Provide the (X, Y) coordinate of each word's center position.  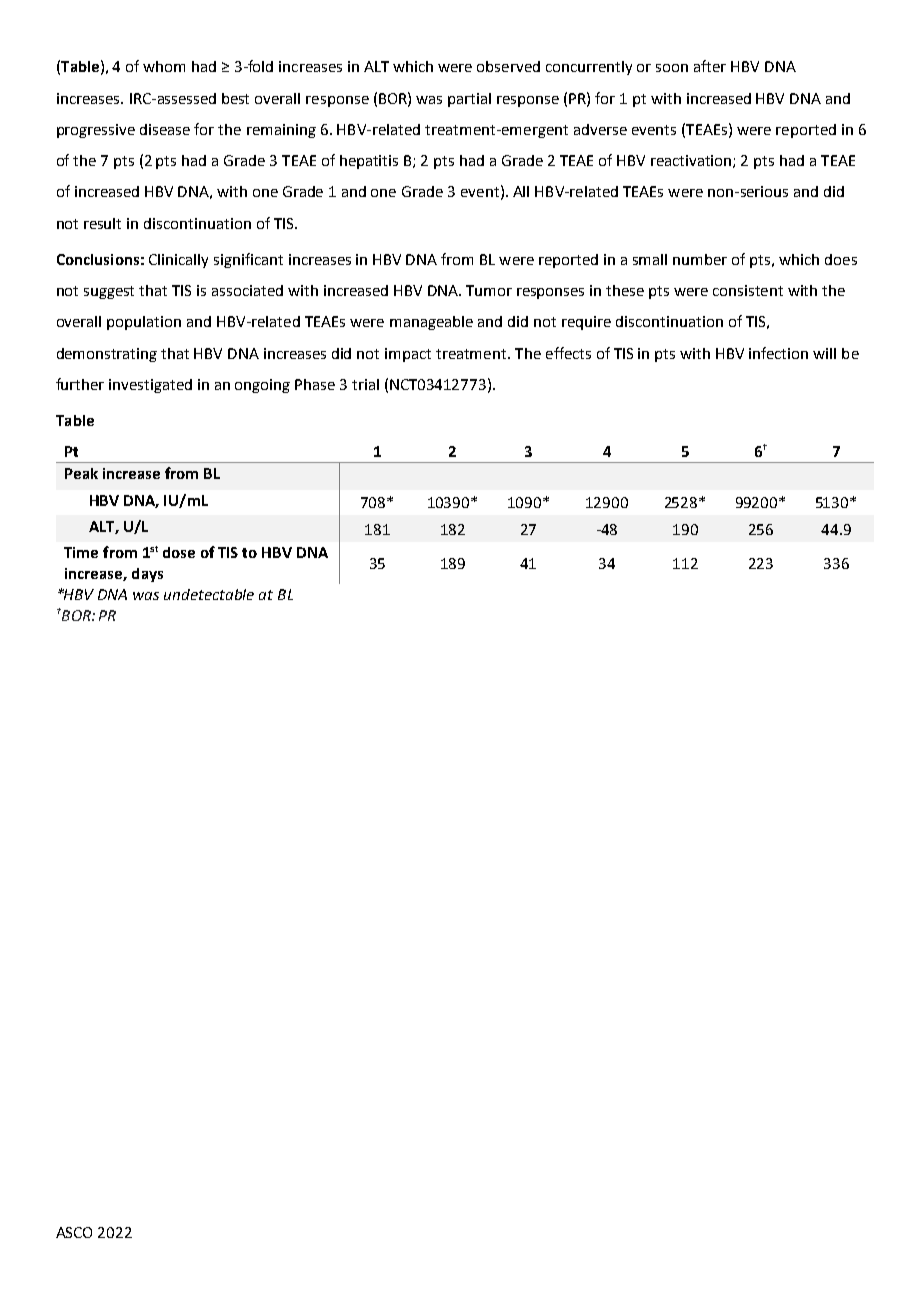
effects (568, 353)
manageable (431, 323)
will (824, 353)
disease (165, 129)
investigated (150, 386)
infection (778, 353)
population (144, 323)
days (147, 575)
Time (81, 552)
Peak (81, 473)
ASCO (74, 1232)
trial (365, 384)
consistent (748, 290)
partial (469, 100)
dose (179, 552)
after (710, 66)
